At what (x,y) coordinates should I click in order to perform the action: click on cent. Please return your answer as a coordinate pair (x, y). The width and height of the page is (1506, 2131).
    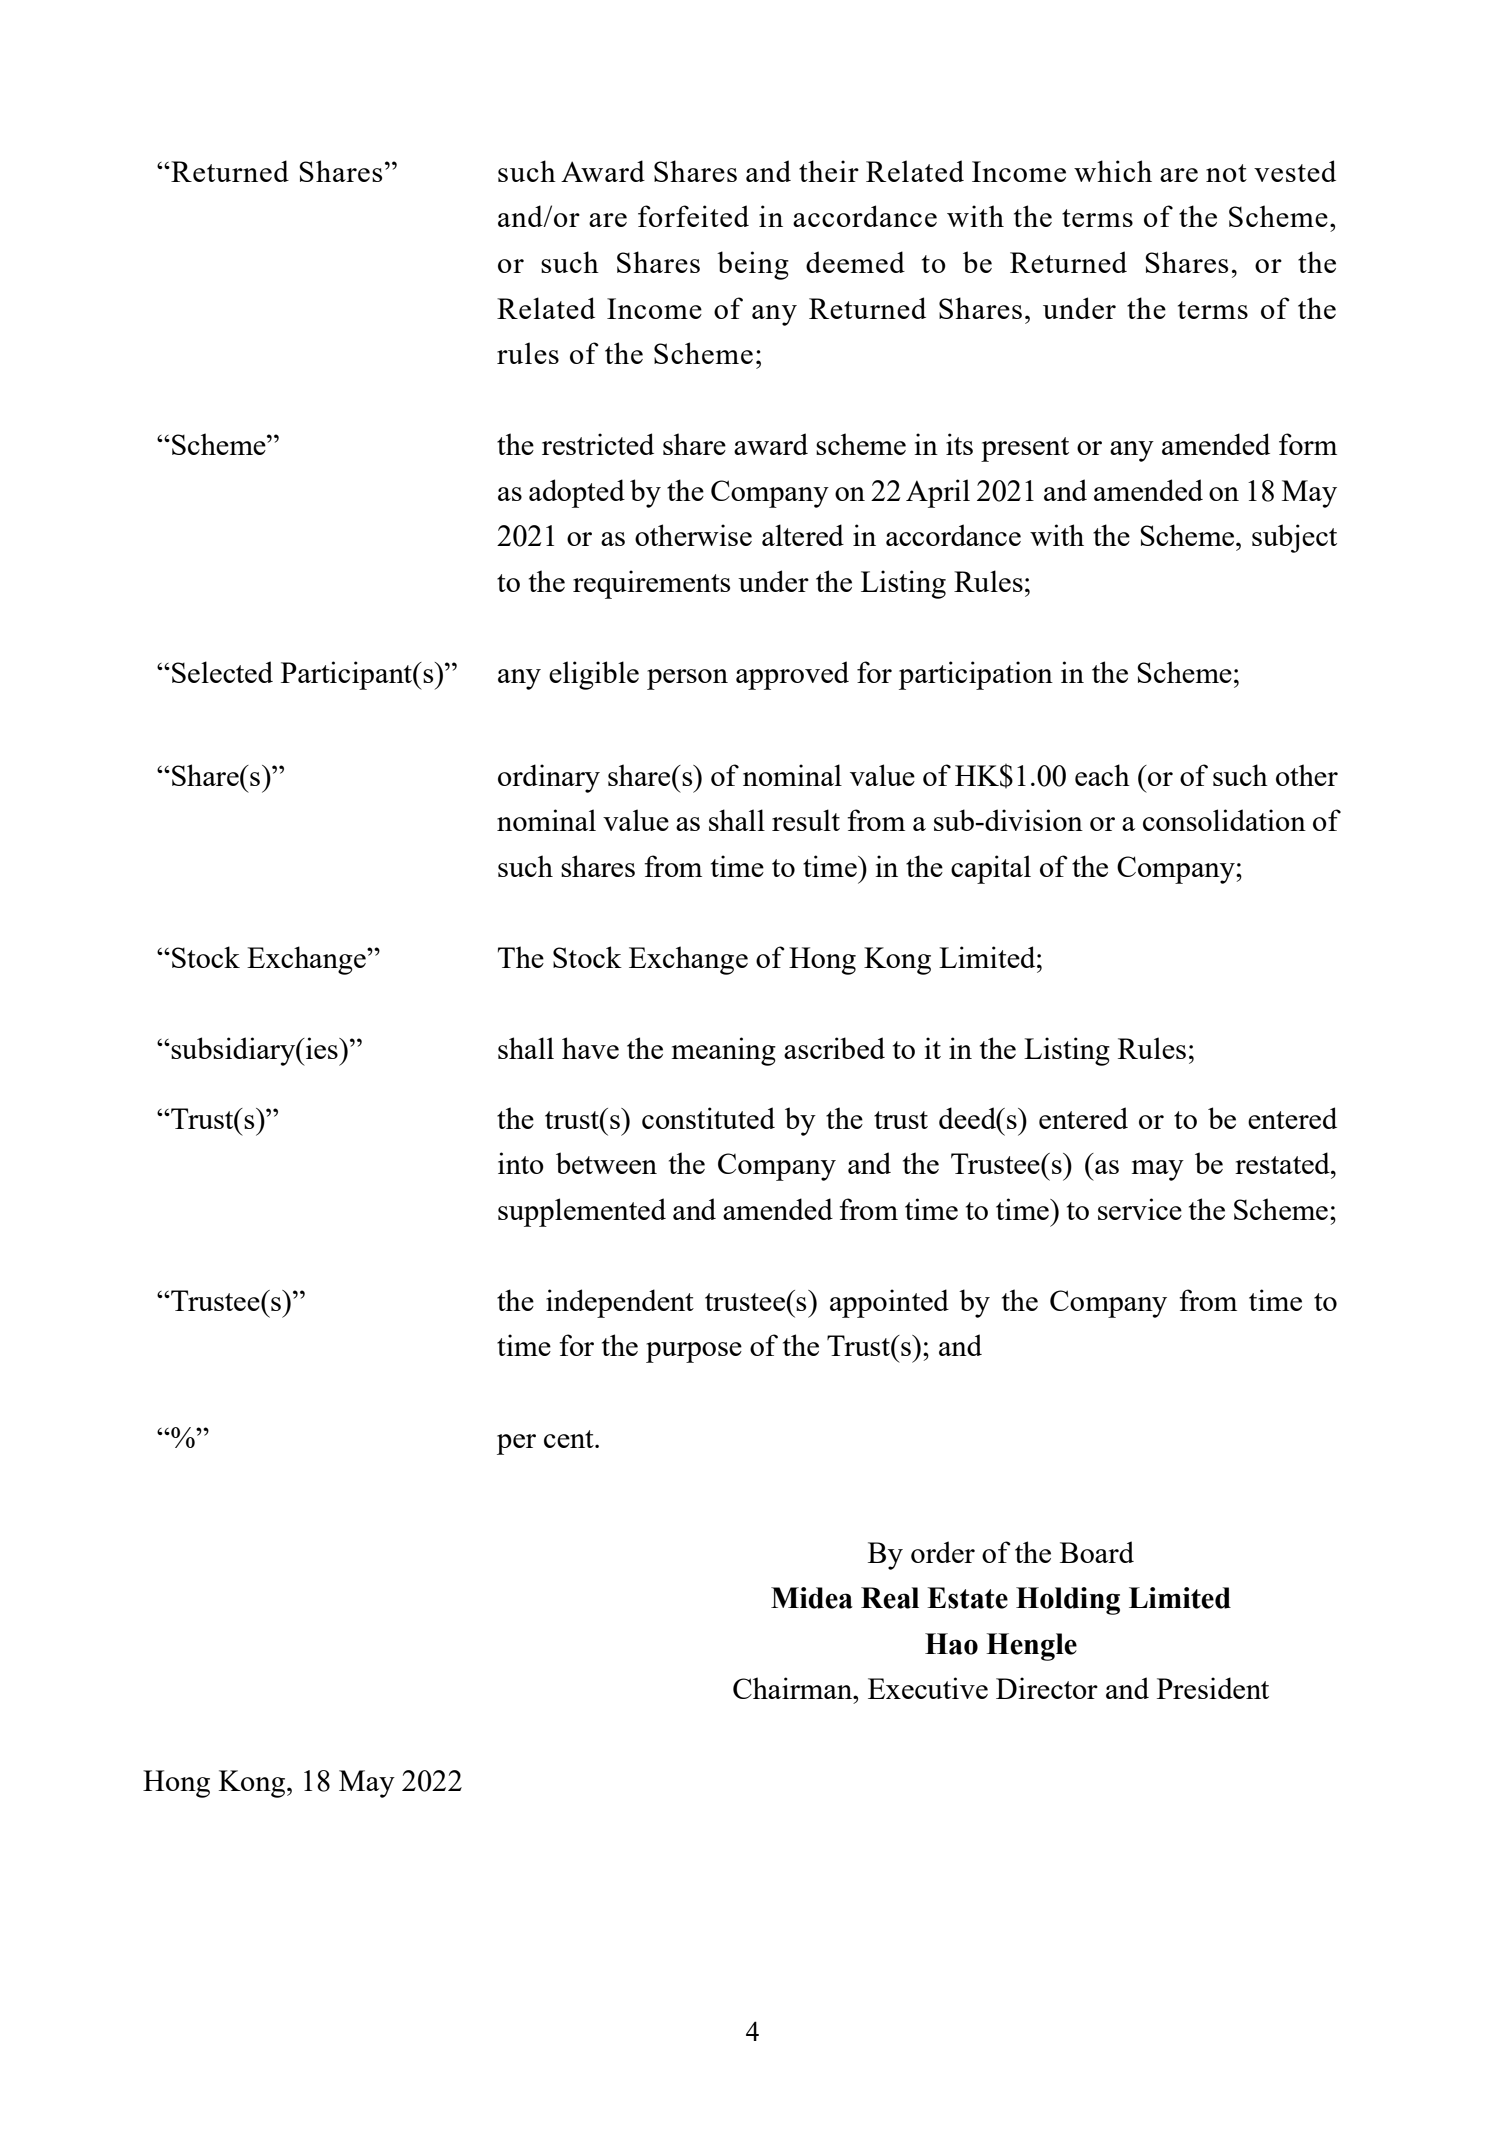
    Looking at the image, I should click on (570, 1439).
